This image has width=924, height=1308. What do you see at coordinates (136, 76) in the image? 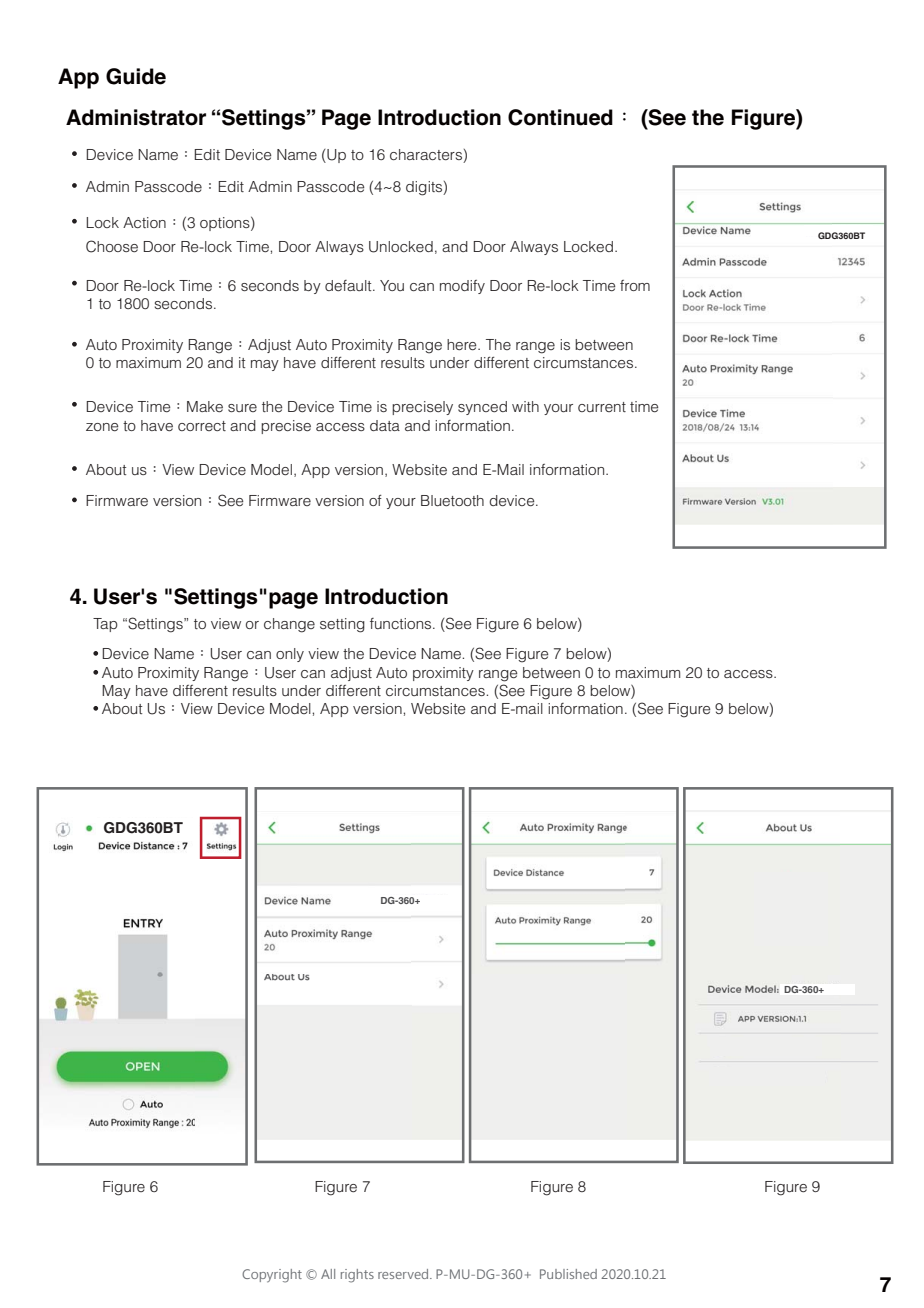
I see `Guide` at bounding box center [136, 76].
